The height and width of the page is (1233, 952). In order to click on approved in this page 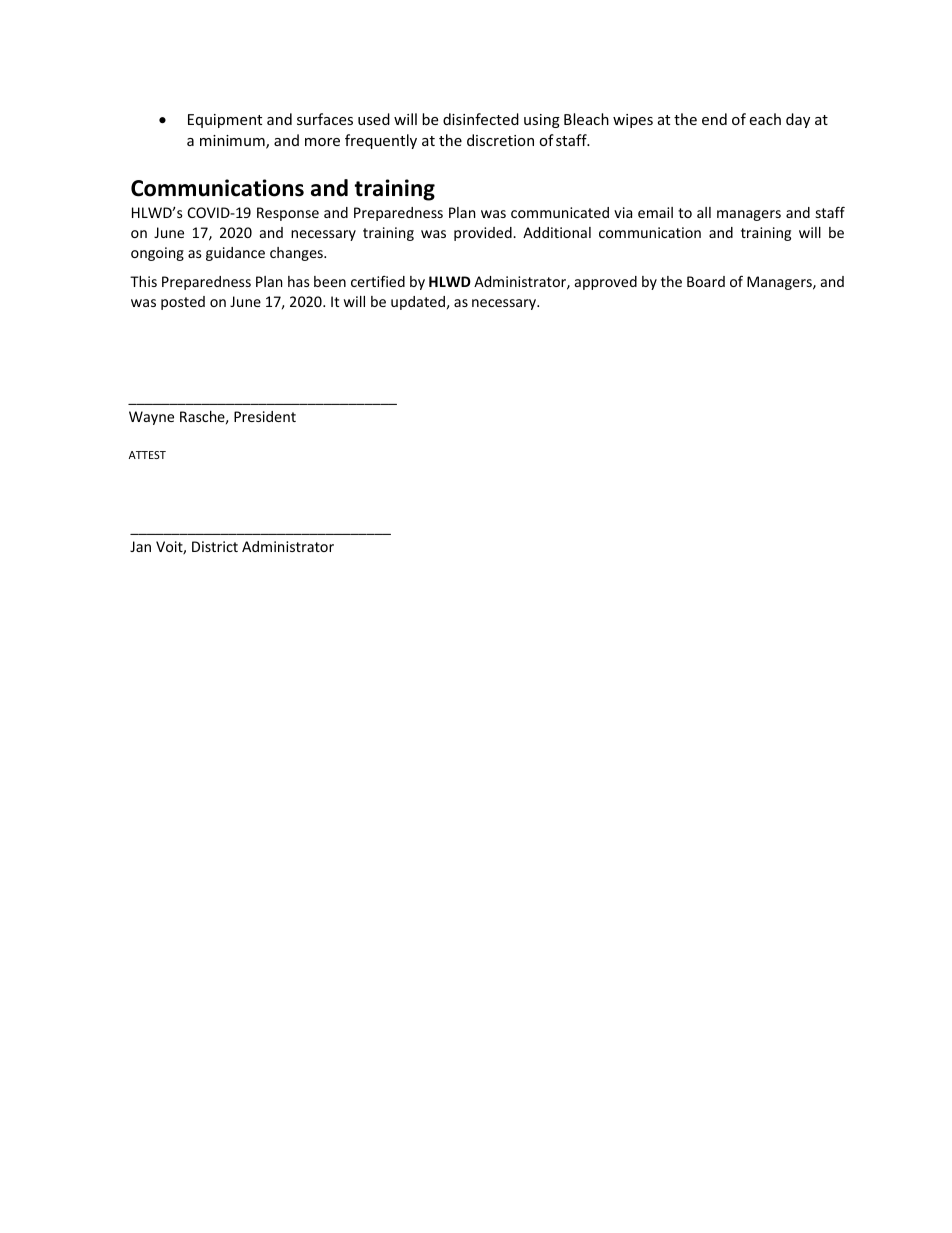, I will do `click(606, 283)`.
